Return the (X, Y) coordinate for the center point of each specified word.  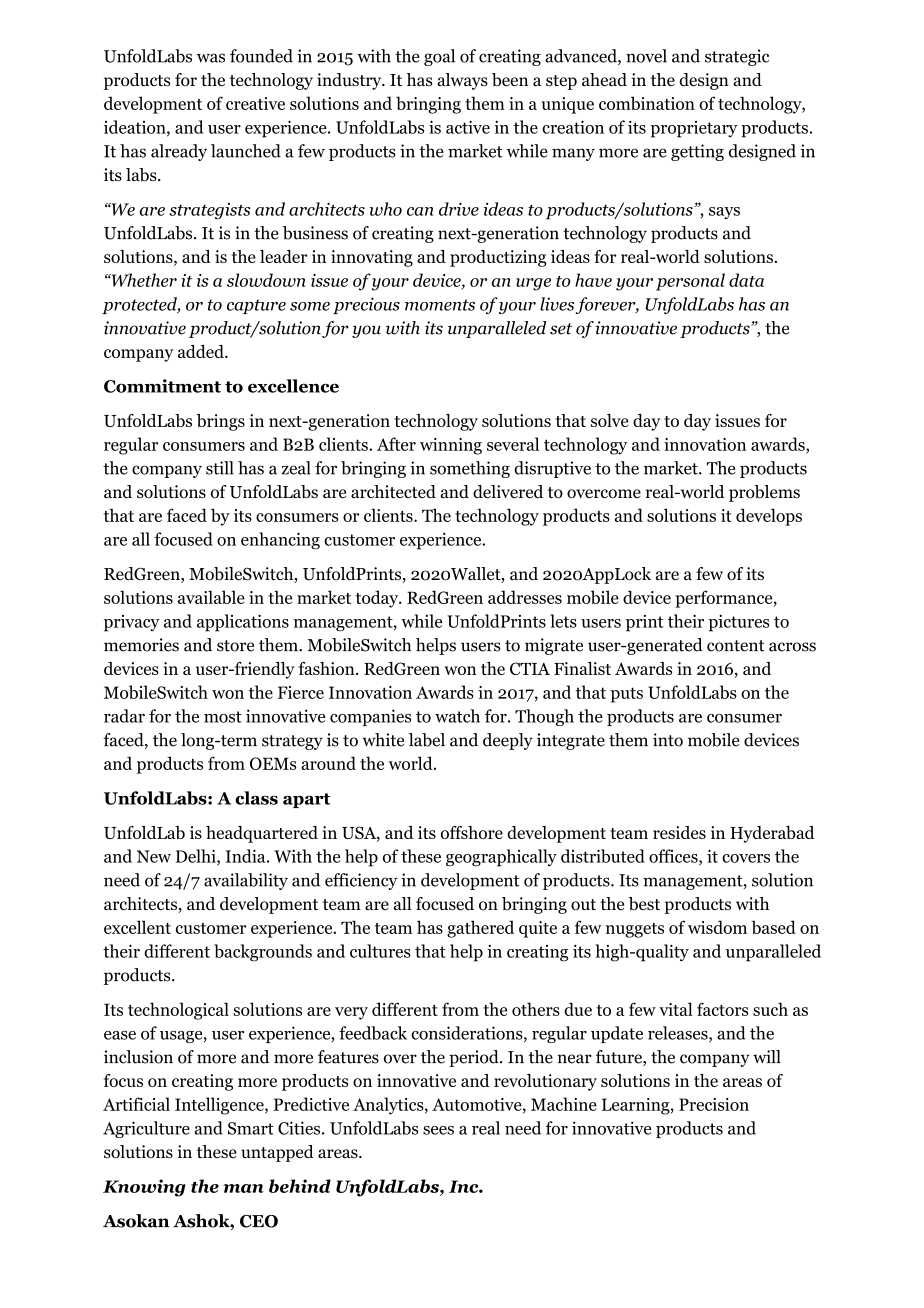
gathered (480, 929)
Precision (714, 1104)
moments (440, 305)
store (235, 646)
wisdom (717, 927)
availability (246, 881)
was (211, 58)
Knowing (144, 1188)
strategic (737, 57)
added (202, 351)
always (462, 81)
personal (690, 282)
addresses (525, 597)
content (736, 646)
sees (438, 1130)
